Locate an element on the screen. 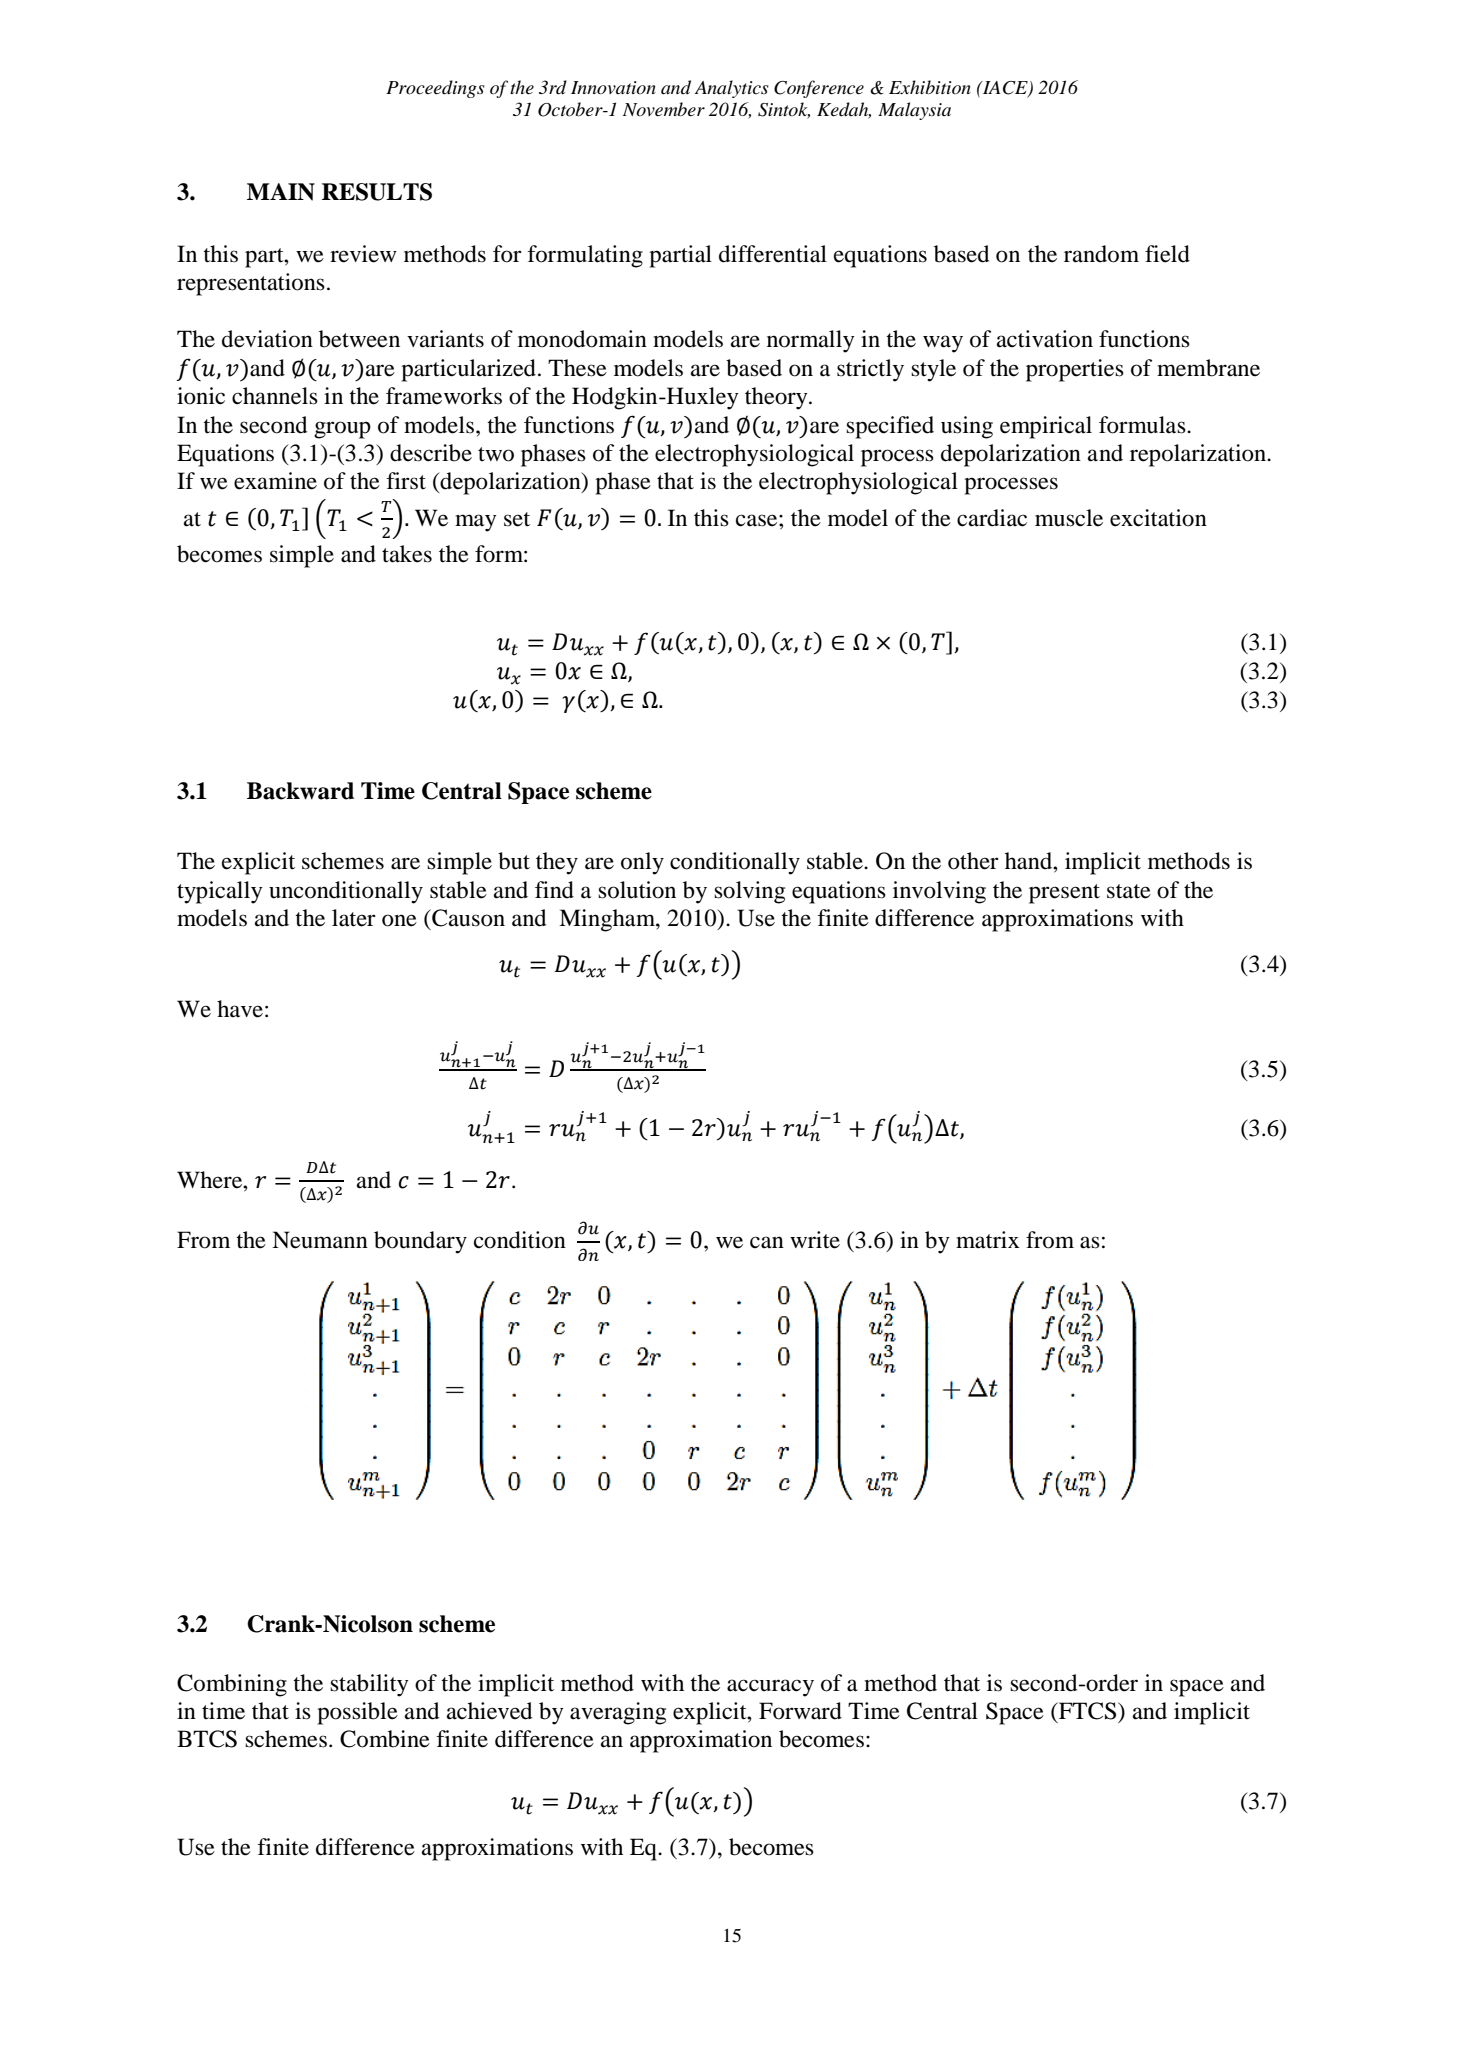 The width and height of the screenshot is (1464, 2070). accuracy is located at coordinates (770, 1688).
